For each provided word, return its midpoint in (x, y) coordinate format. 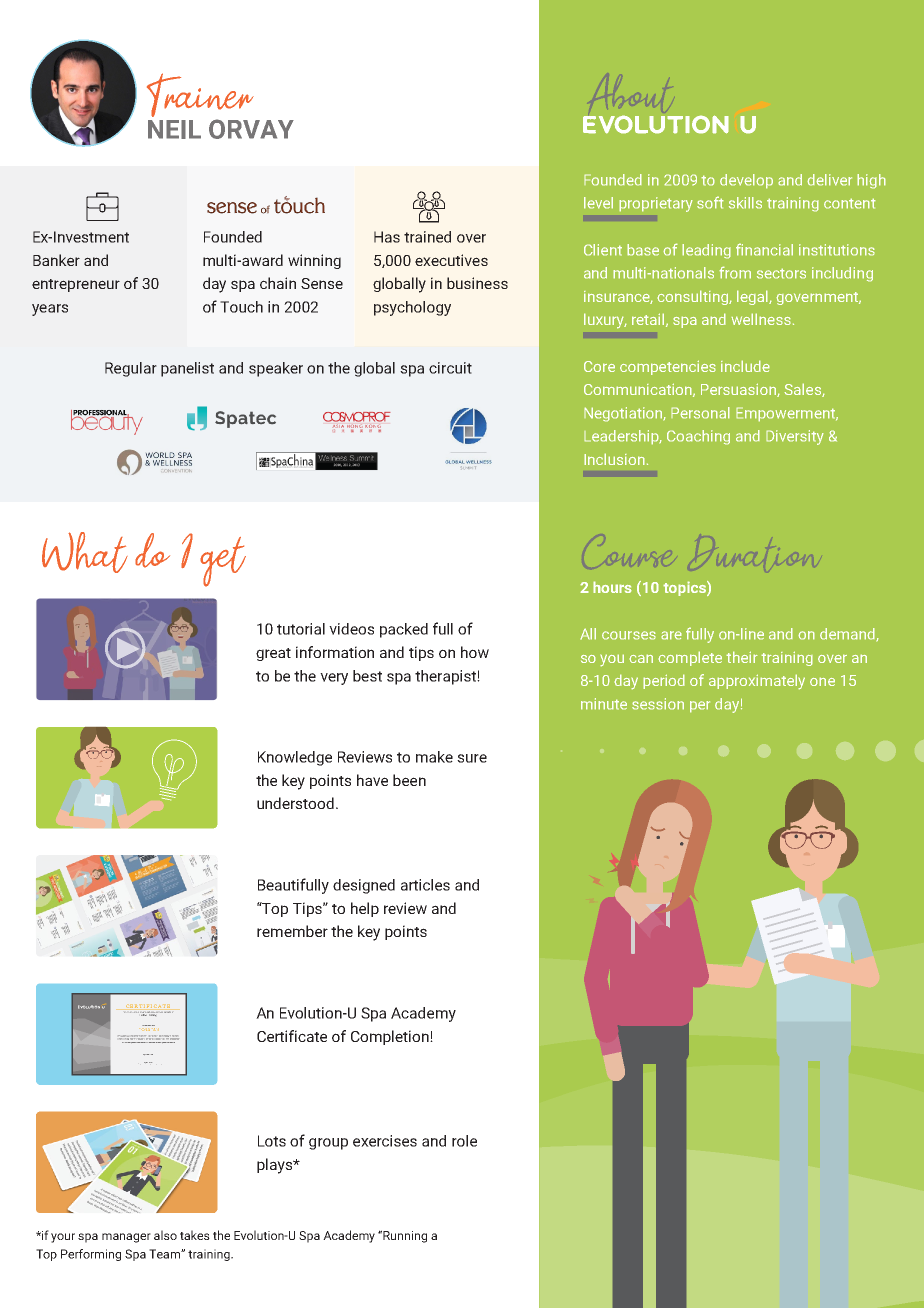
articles (425, 885)
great (273, 654)
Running (405, 1237)
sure (472, 758)
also (165, 1235)
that (153, 1025)
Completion (391, 1037)
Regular (131, 369)
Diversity (795, 437)
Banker (56, 260)
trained (427, 237)
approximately (757, 682)
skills (745, 203)
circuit (450, 368)
